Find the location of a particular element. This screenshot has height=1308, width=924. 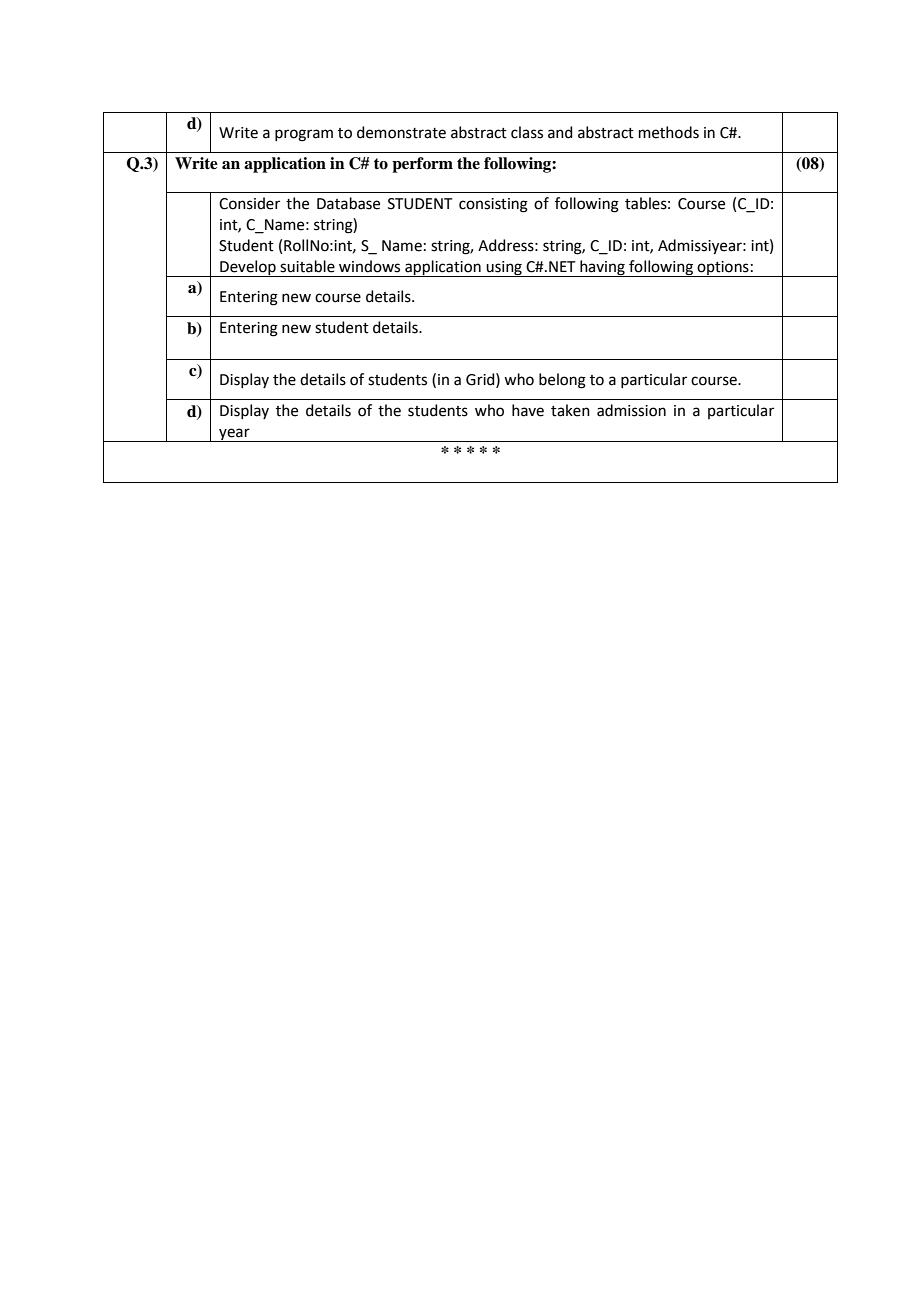

taken is located at coordinates (570, 410).
